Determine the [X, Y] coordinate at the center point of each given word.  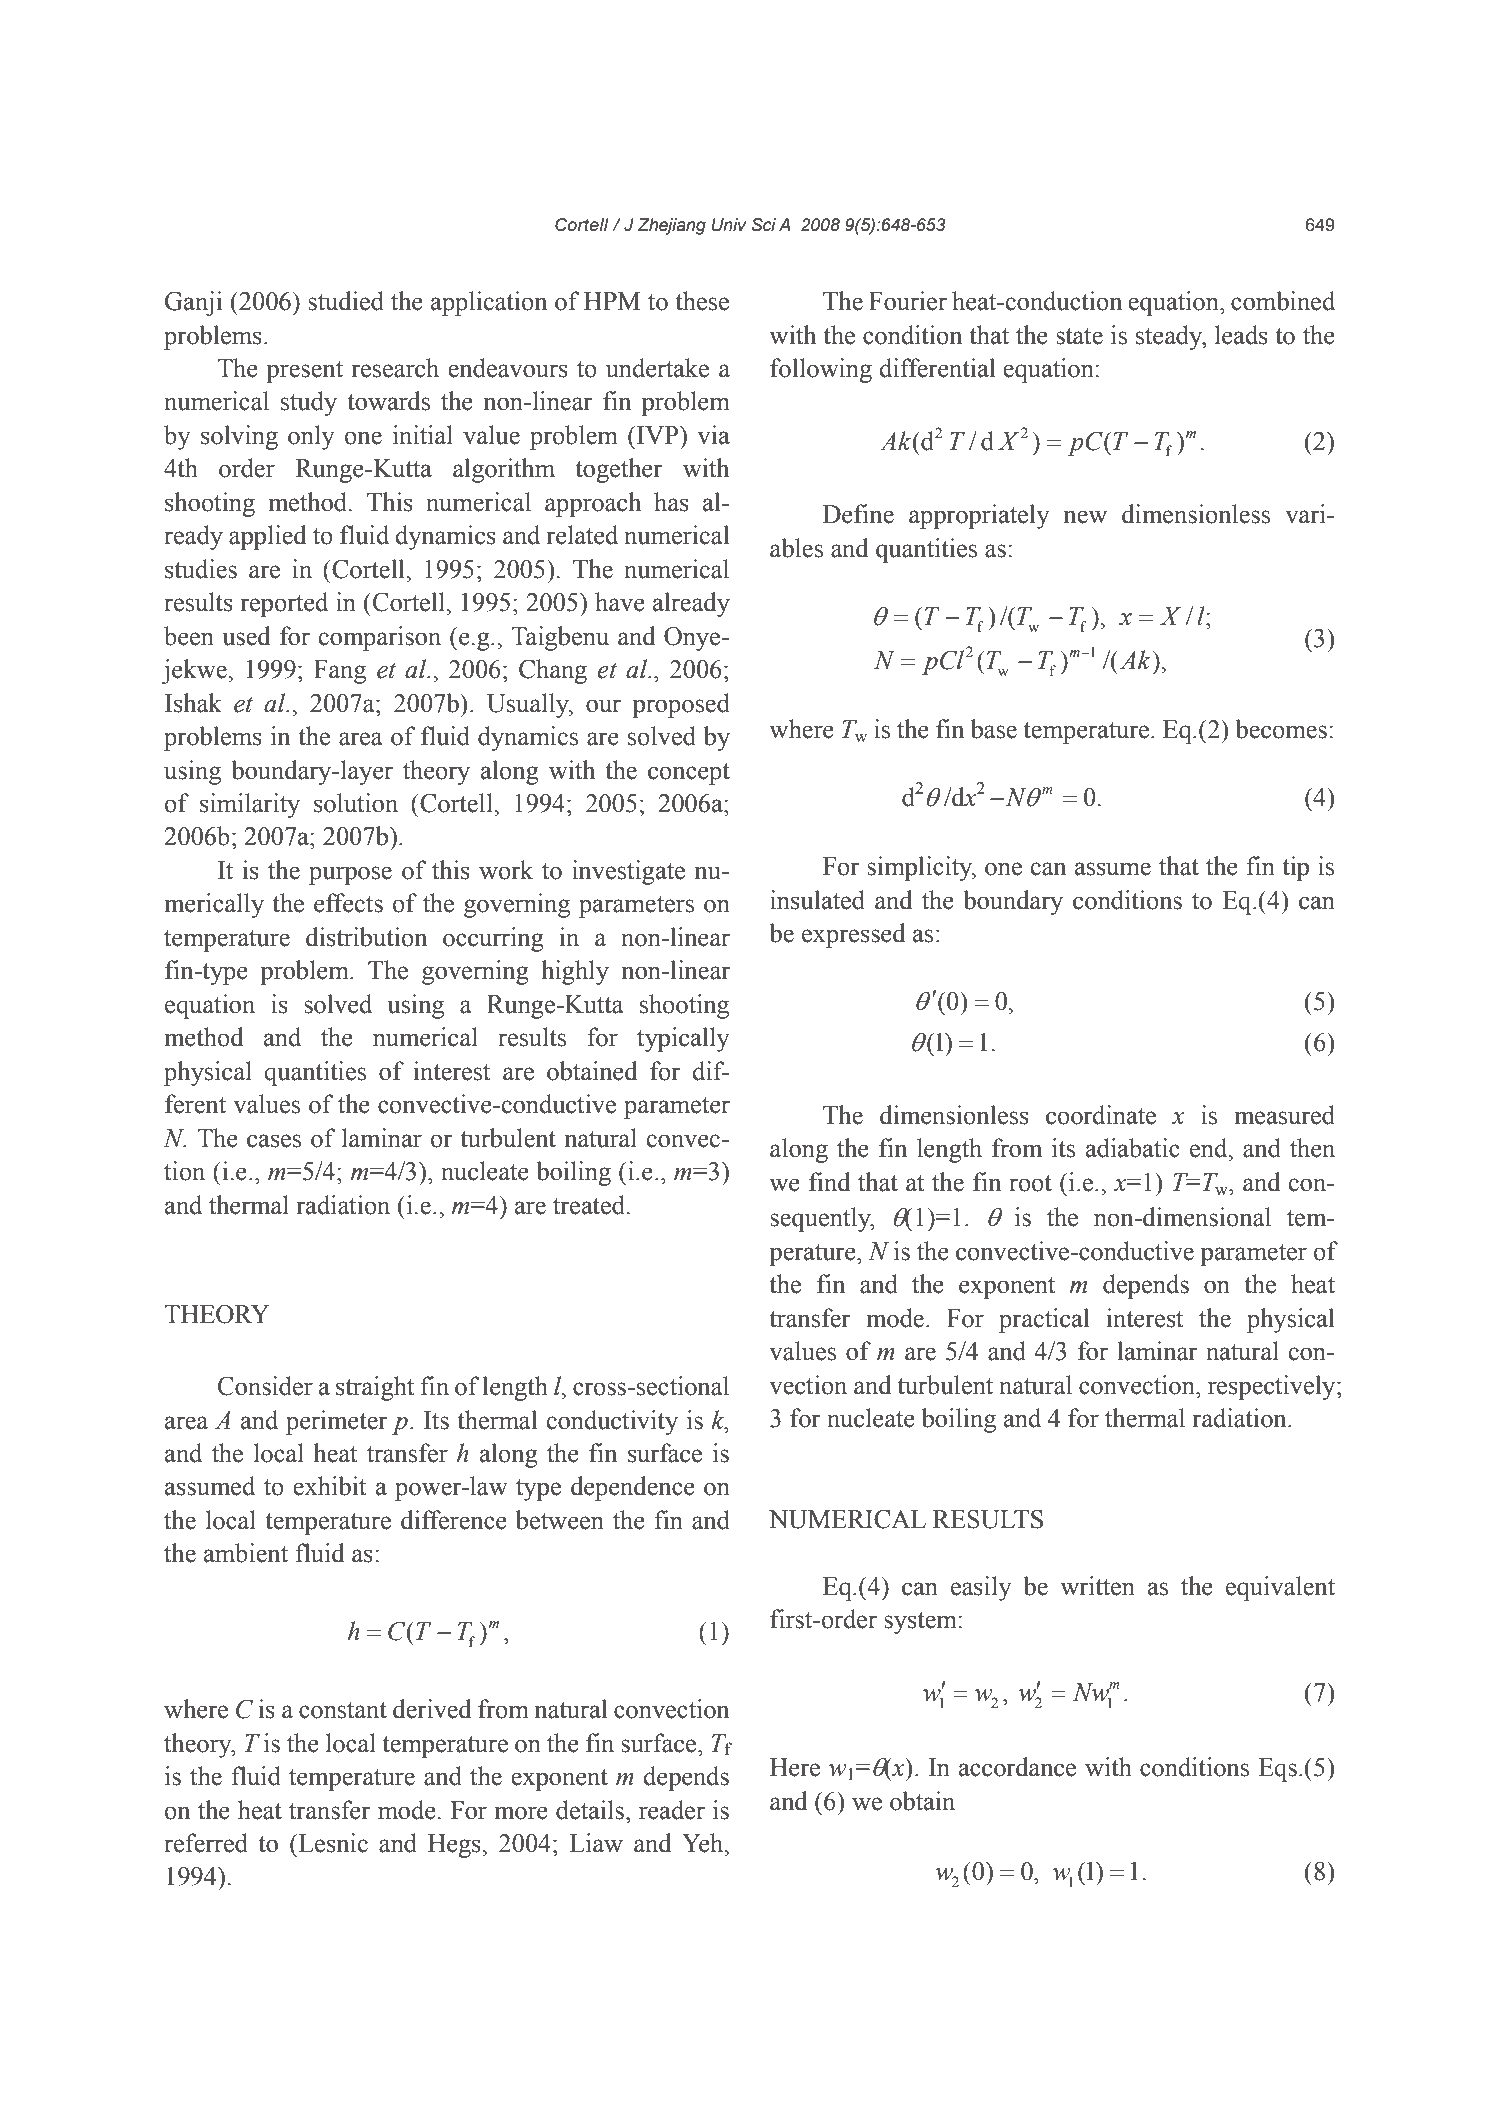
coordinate [1101, 1115]
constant [343, 1710]
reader [672, 1810]
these [702, 301]
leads [1241, 335]
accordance [1017, 1767]
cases [274, 1141]
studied [346, 301]
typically [683, 1039]
